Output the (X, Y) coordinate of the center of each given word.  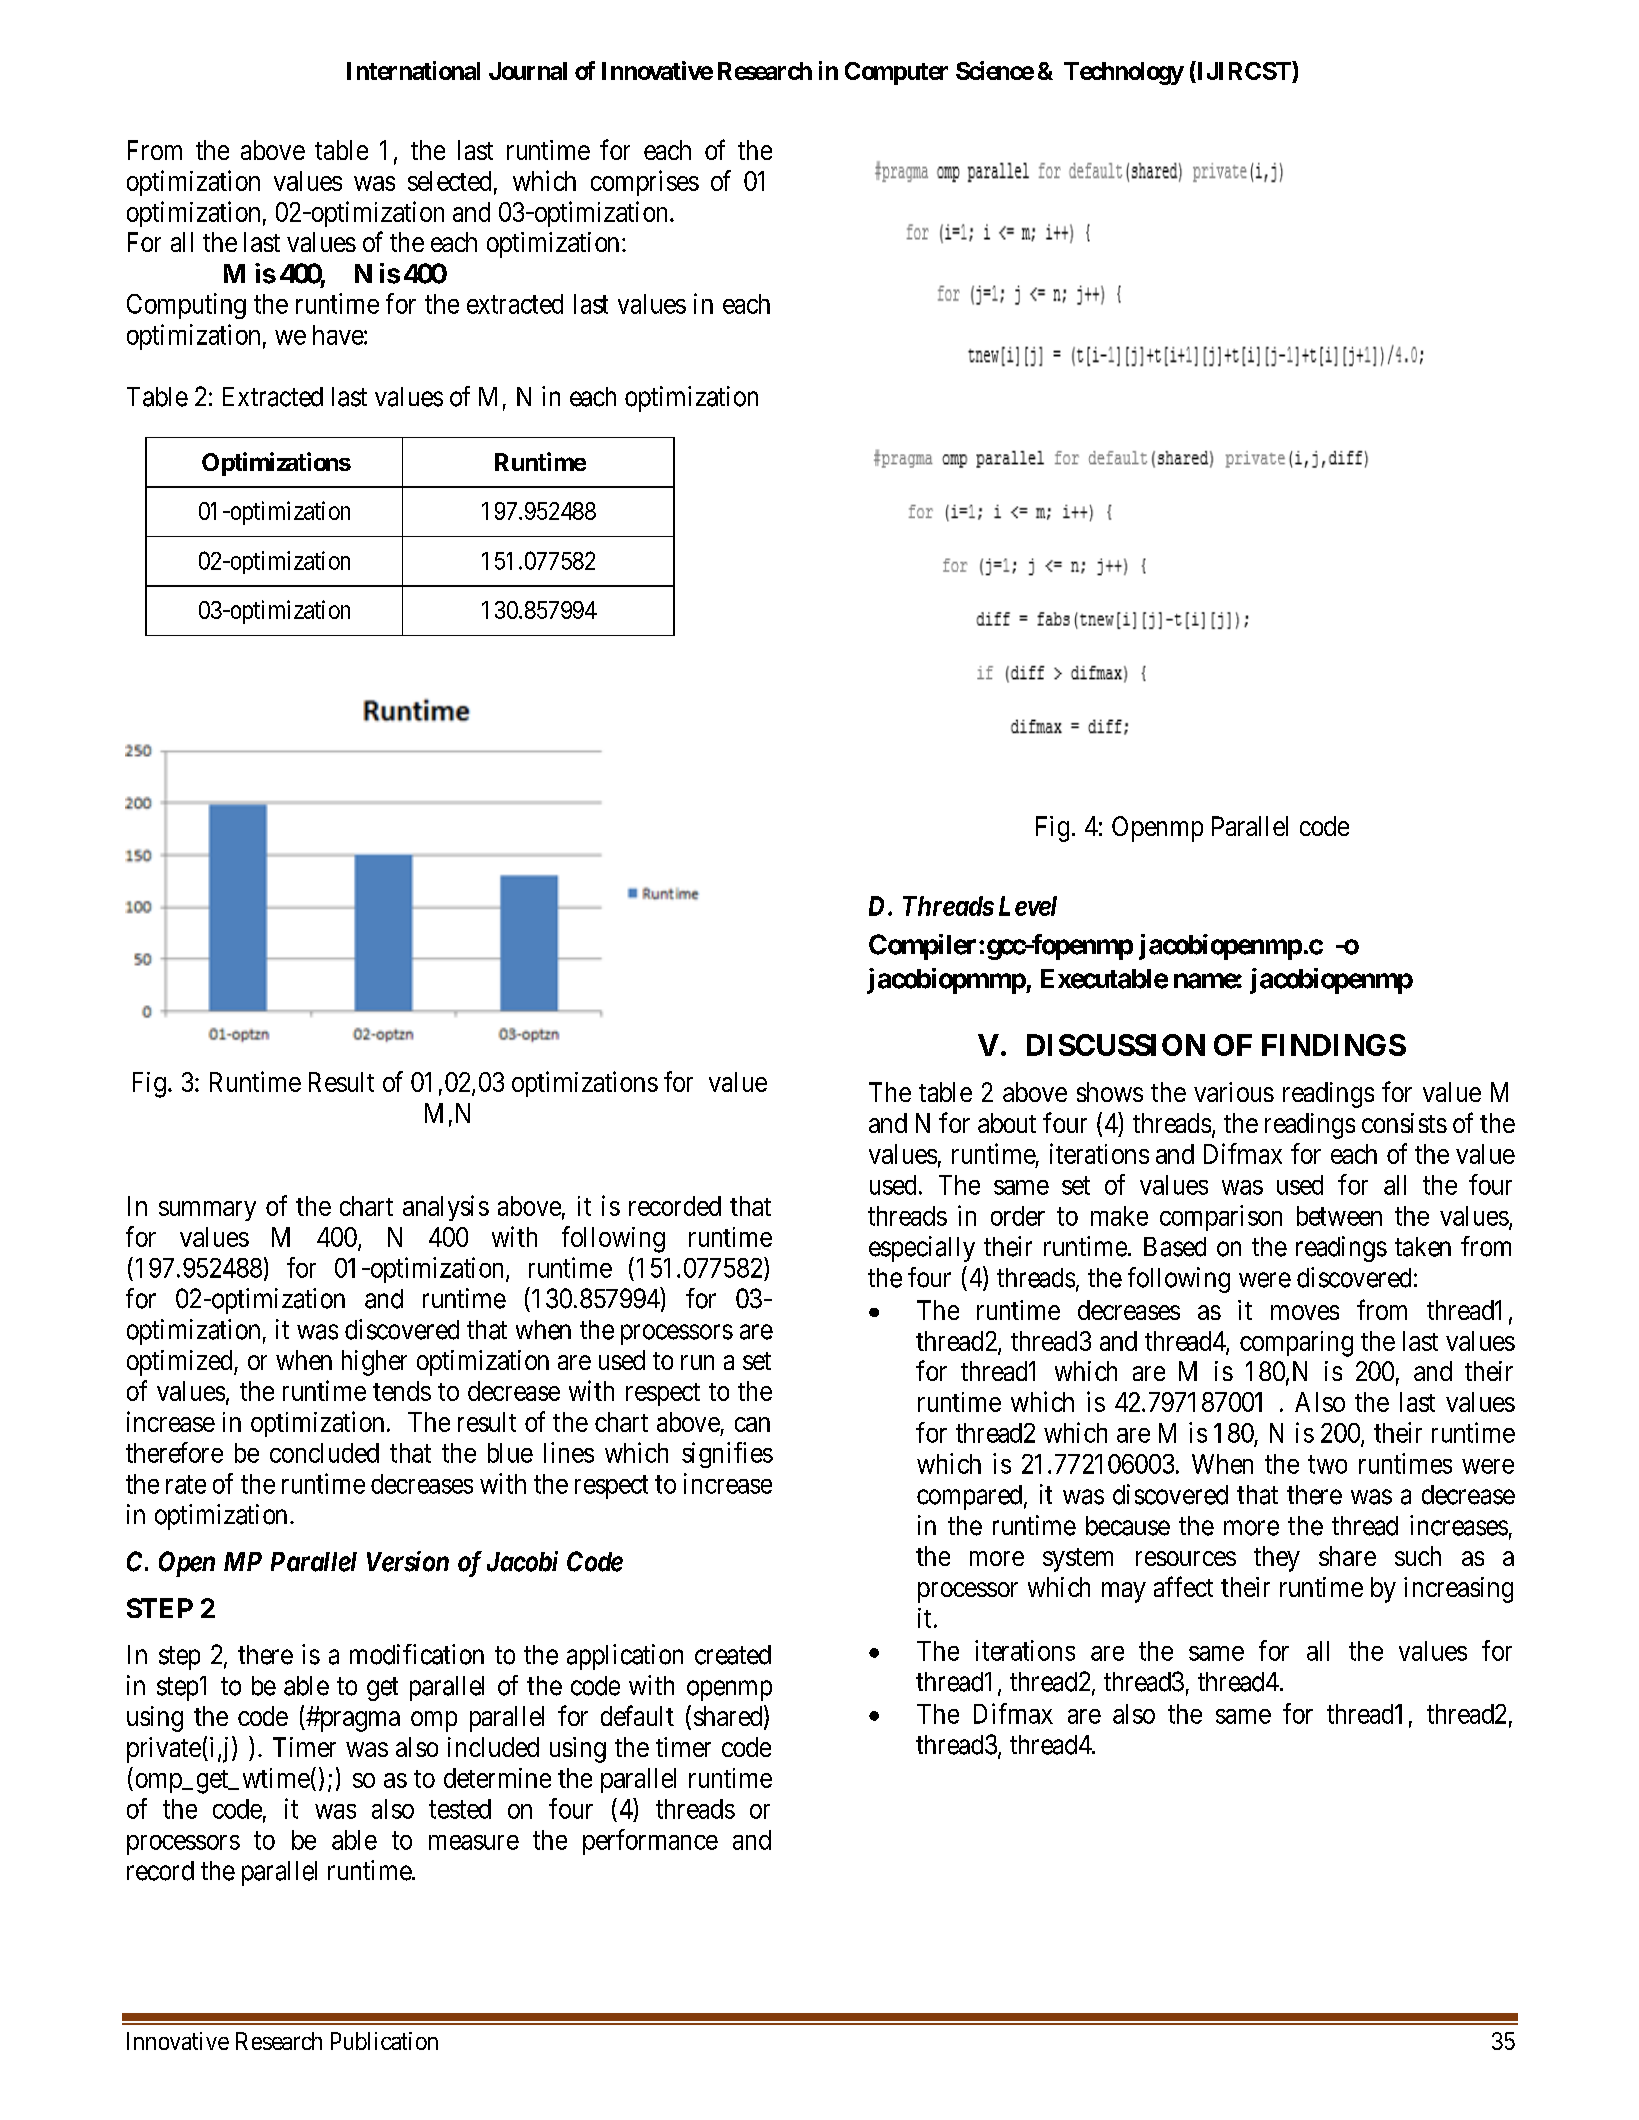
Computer (896, 73)
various (1234, 1092)
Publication (384, 2041)
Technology (1124, 73)
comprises (645, 183)
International (413, 70)
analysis (446, 1208)
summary (207, 1211)
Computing (186, 306)
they (1277, 1559)
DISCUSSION (1116, 1045)
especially (922, 1249)
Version (408, 1561)
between (1339, 1216)
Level (1028, 906)
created (733, 1655)
